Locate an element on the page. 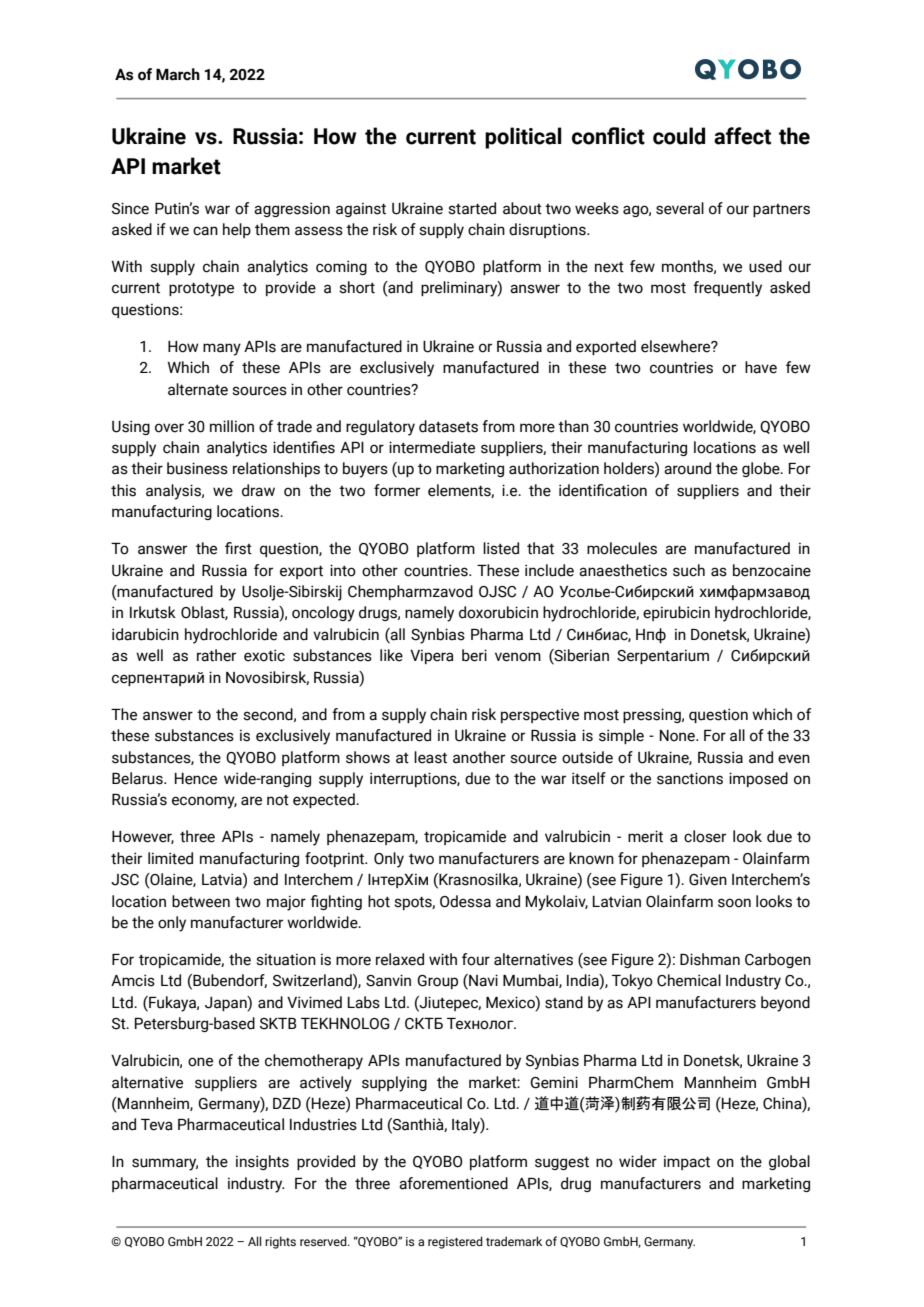 This image has width=924, height=1307. impact is located at coordinates (687, 1162).
